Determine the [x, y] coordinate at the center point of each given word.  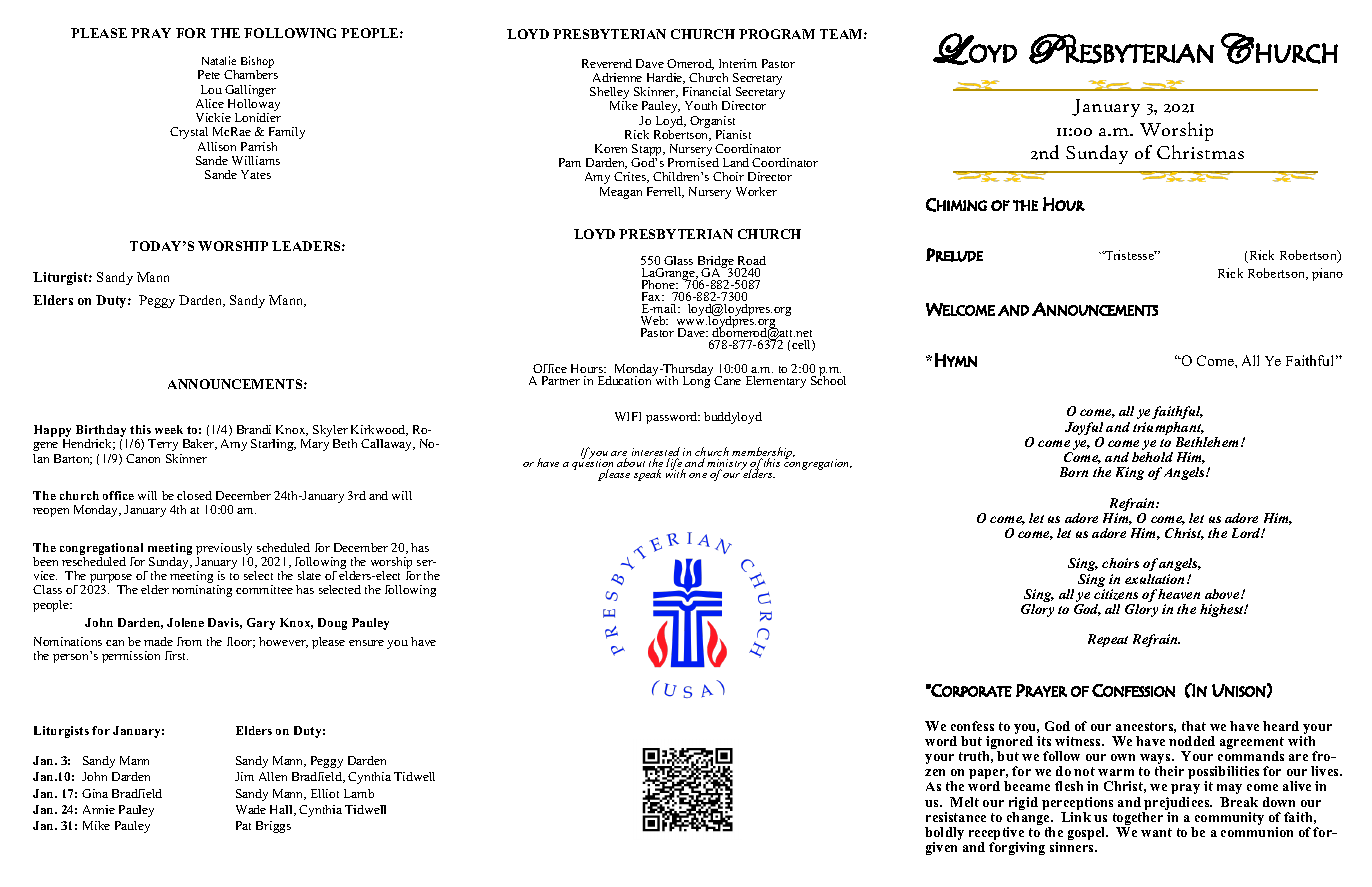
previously [224, 549]
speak [647, 475]
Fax [653, 296]
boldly [944, 835]
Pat [243, 825]
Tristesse [1130, 255]
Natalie [219, 60]
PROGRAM [777, 34]
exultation [1156, 579]
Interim [738, 63]
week [169, 429]
